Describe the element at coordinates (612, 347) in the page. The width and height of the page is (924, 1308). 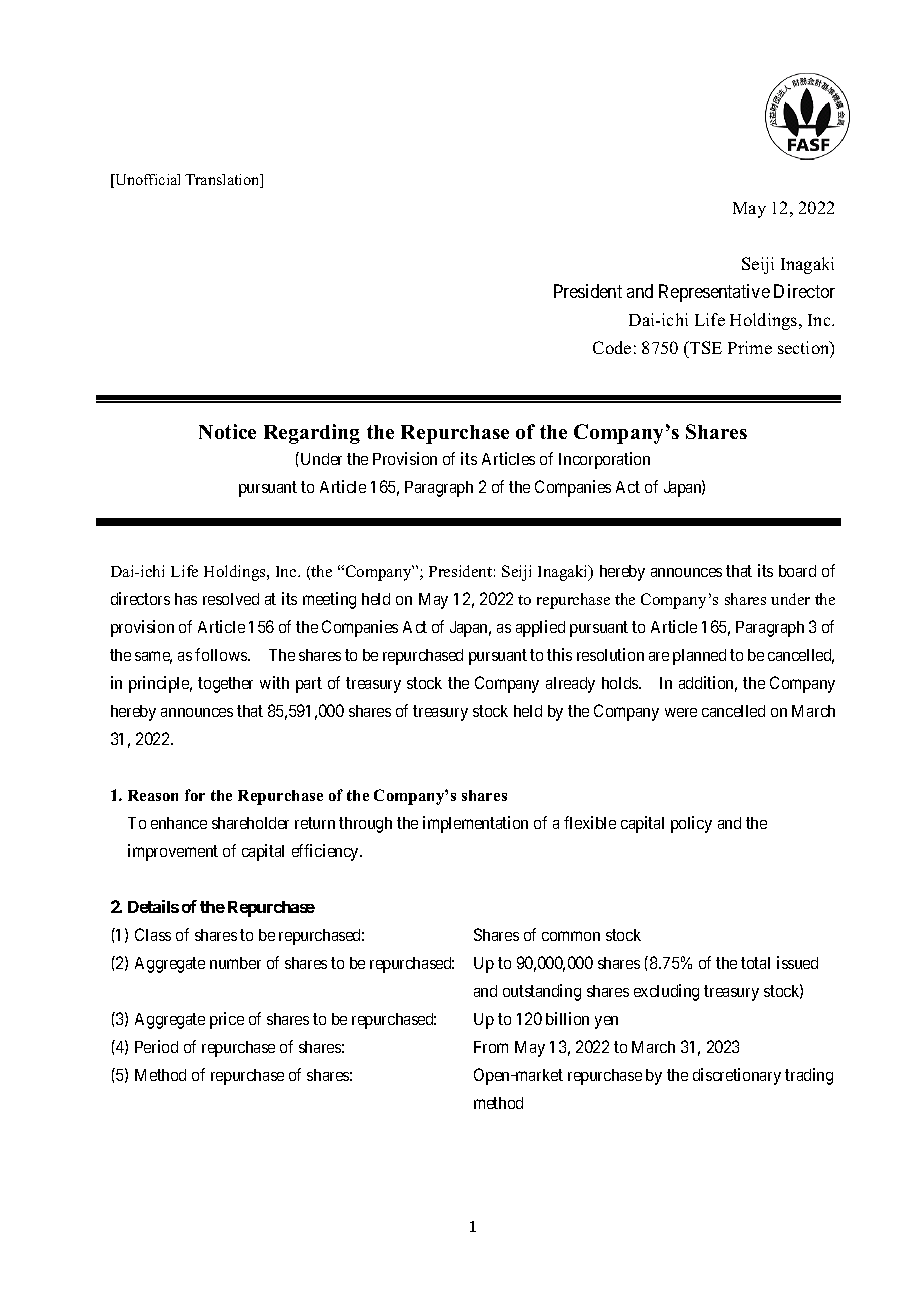
I see `Code` at that location.
